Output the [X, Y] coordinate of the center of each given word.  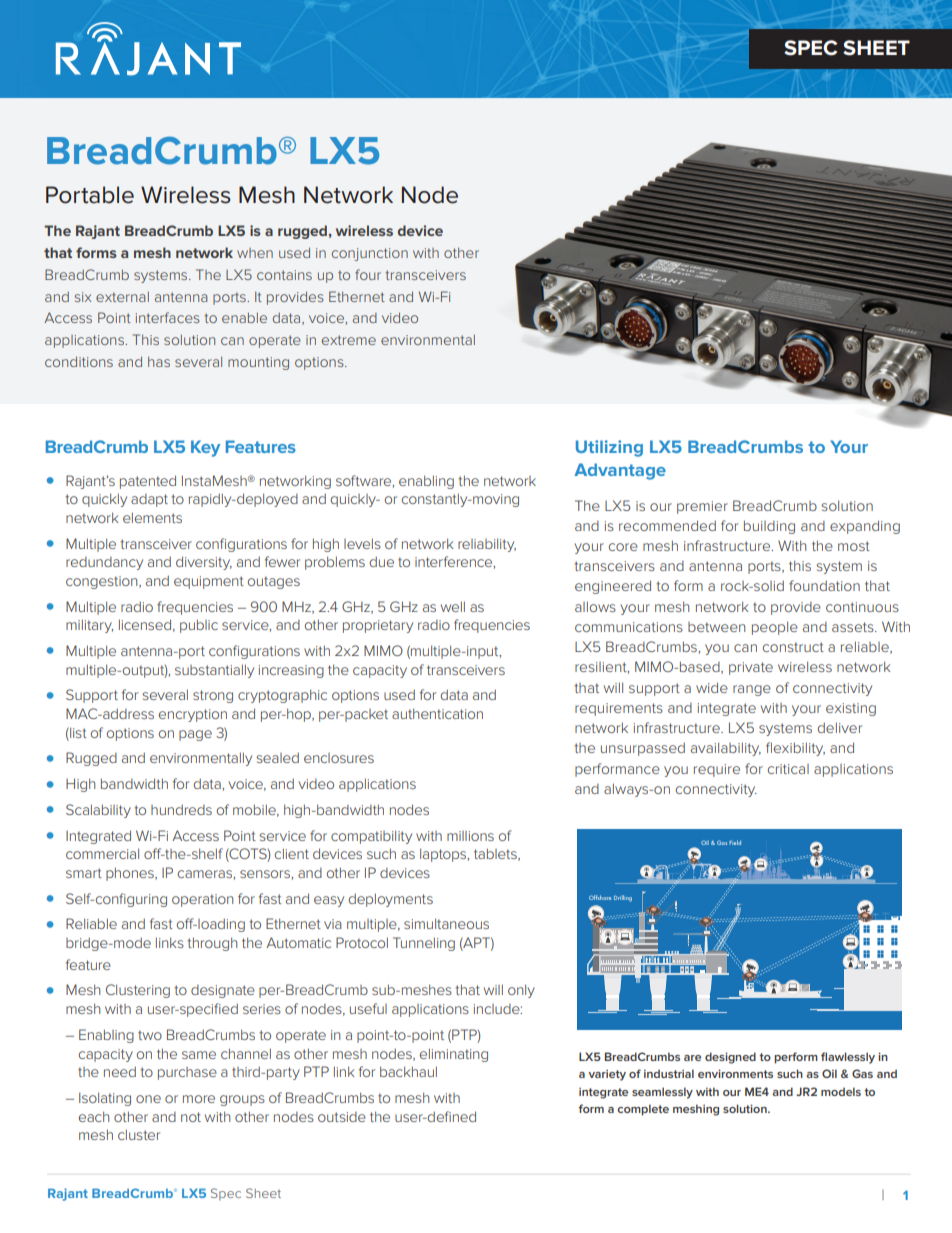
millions [470, 836]
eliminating [454, 1055]
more [199, 1099]
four [368, 274]
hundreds [181, 809]
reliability [487, 545]
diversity [204, 563]
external [122, 297]
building [769, 527]
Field [735, 842]
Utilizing [609, 448]
